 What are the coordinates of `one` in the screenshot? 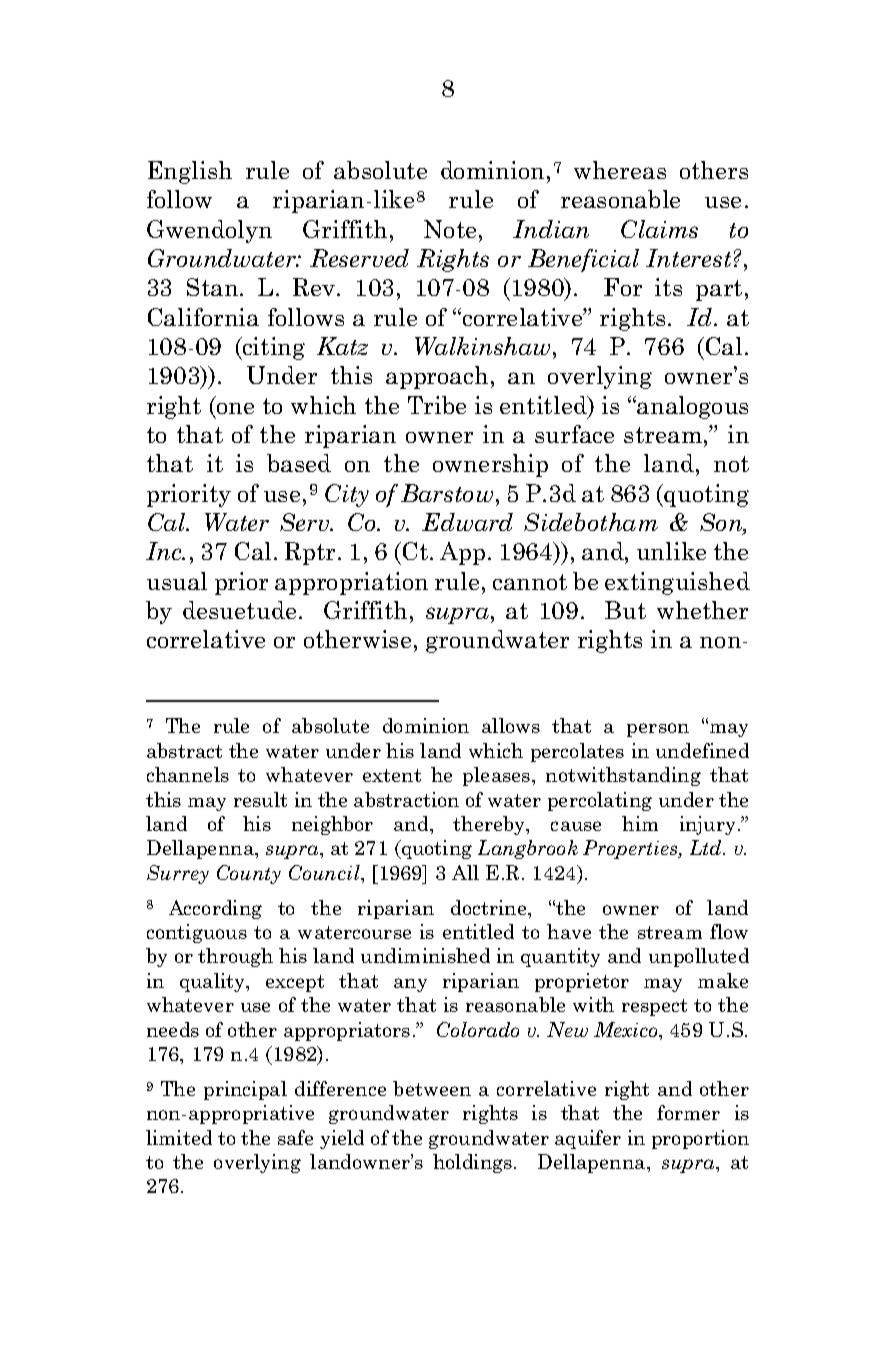 It's located at (235, 408).
